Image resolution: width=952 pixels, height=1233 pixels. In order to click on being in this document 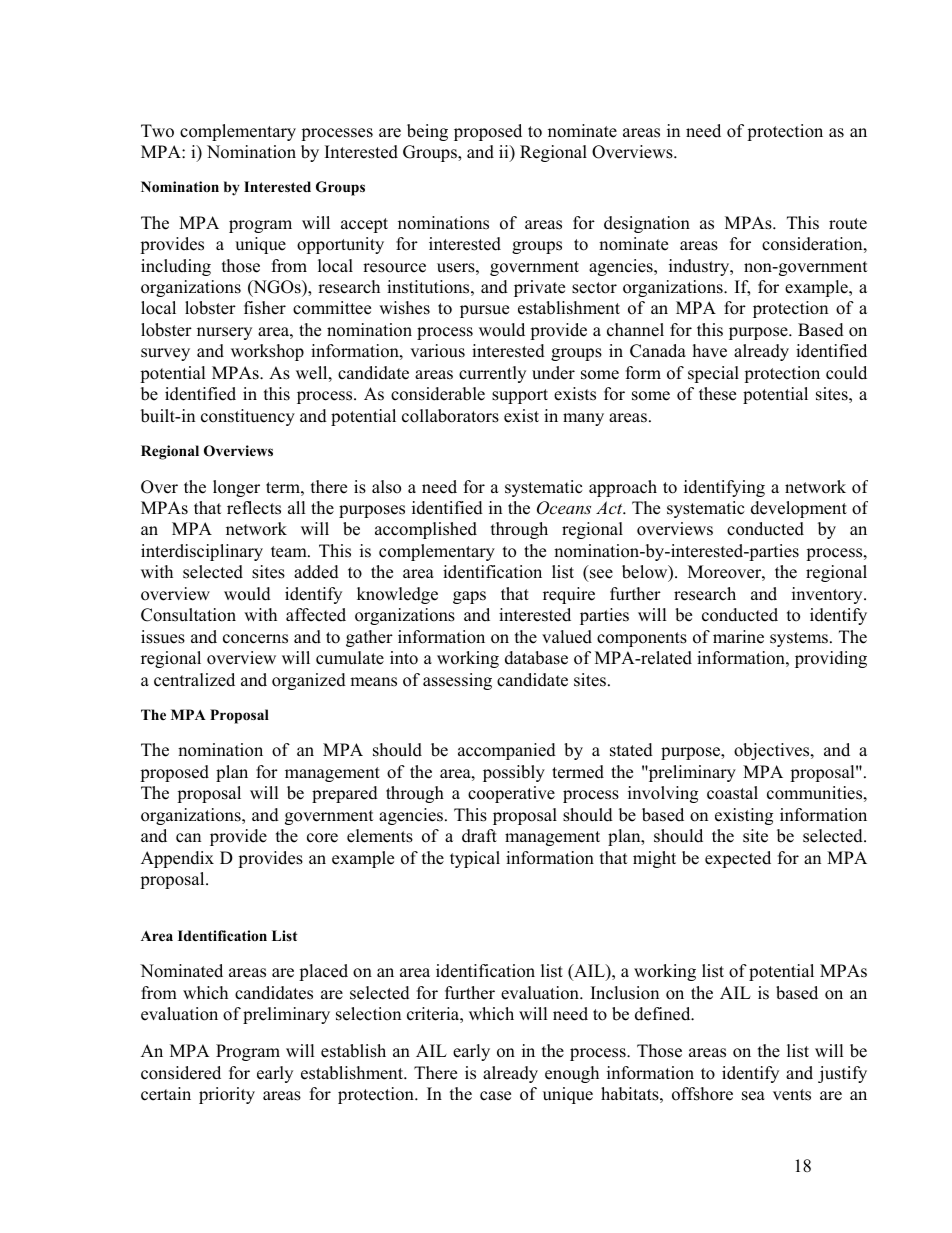, I will do `click(427, 132)`.
